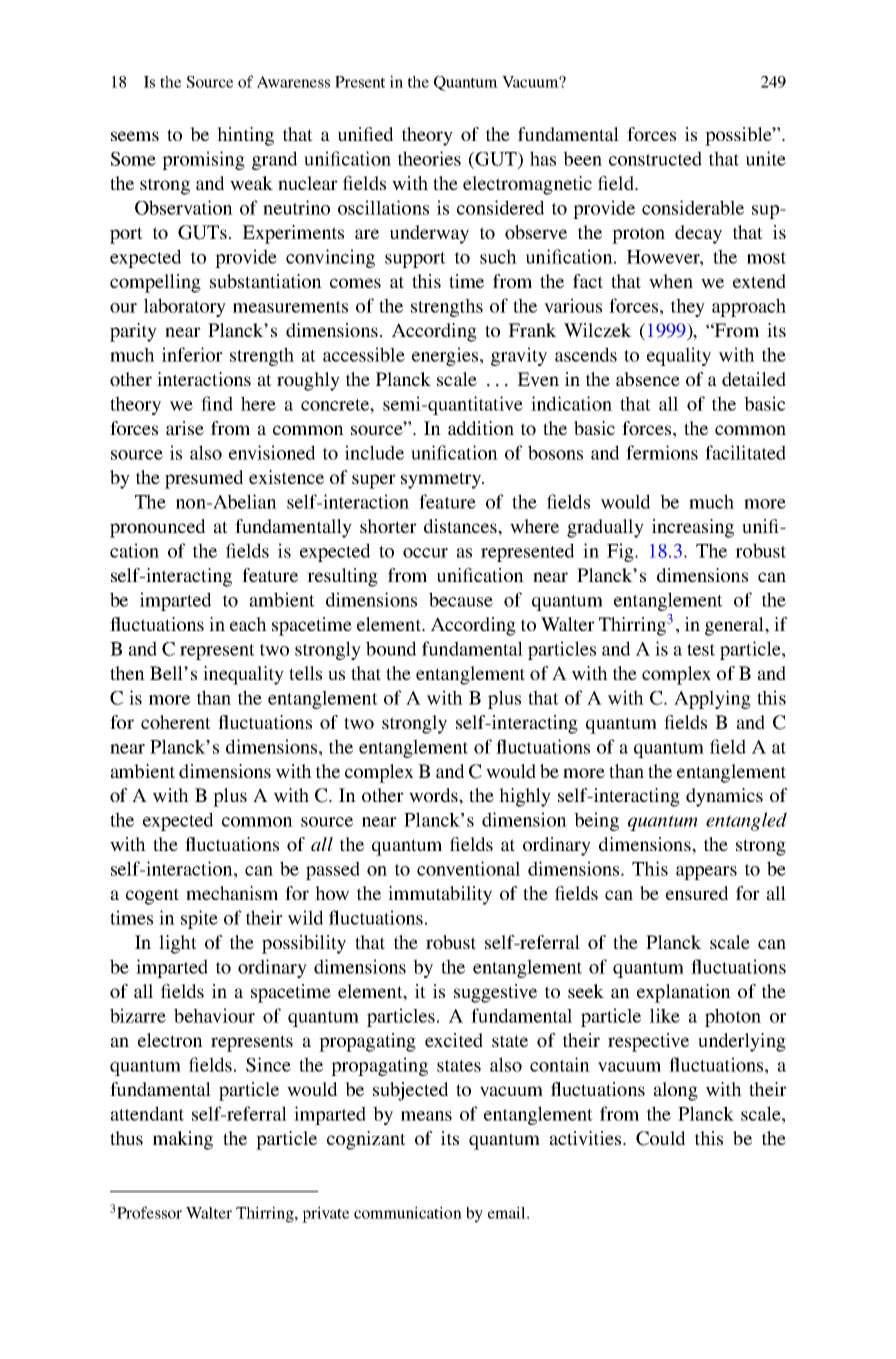  What do you see at coordinates (429, 158) in the page?
I see `theories` at bounding box center [429, 158].
